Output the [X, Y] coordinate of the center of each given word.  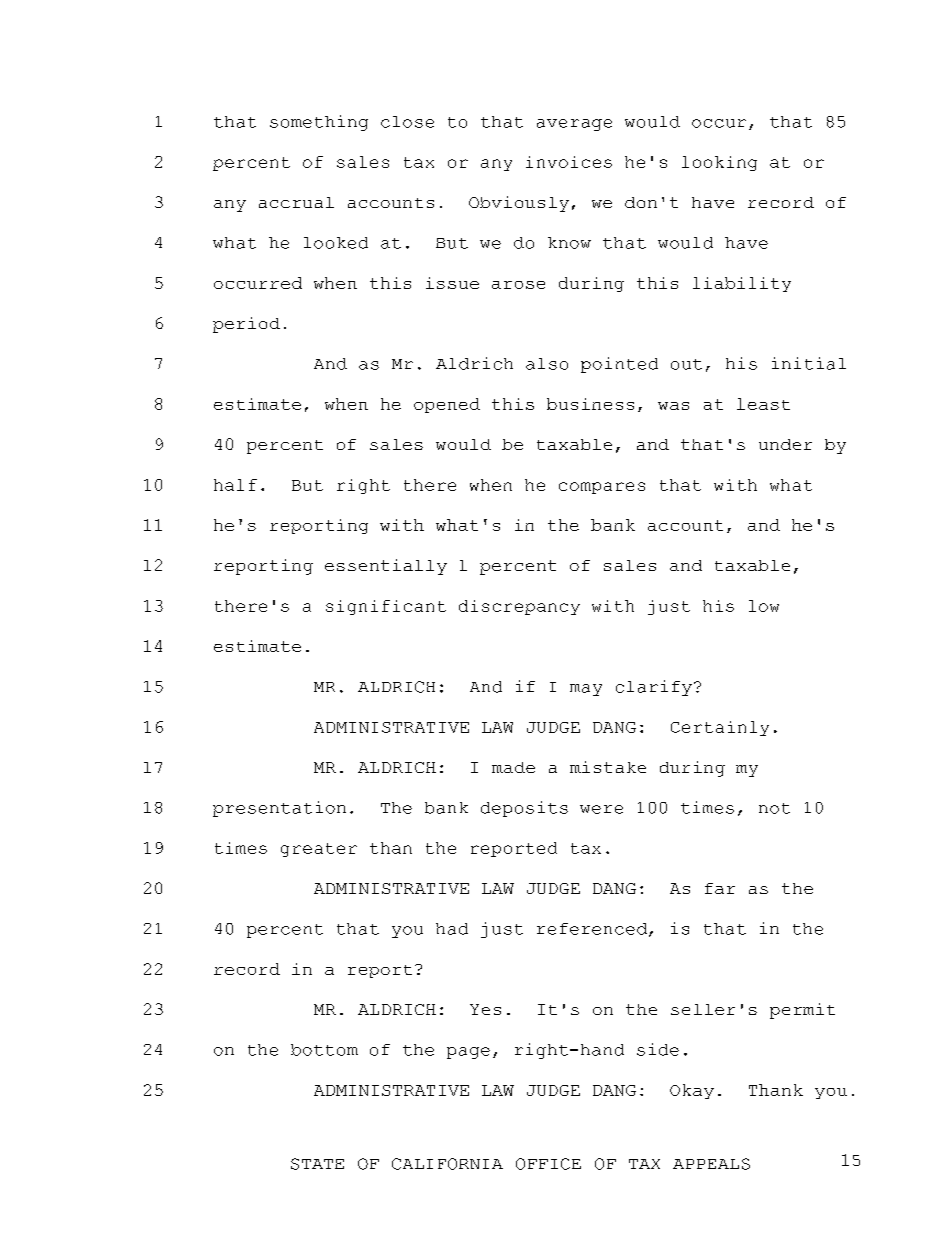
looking [719, 163]
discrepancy [519, 607]
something [319, 123]
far [720, 888]
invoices [569, 162]
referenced [592, 929]
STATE [317, 1164]
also [547, 364]
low [764, 606]
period [246, 325]
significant [386, 607]
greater [319, 850]
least [763, 404]
